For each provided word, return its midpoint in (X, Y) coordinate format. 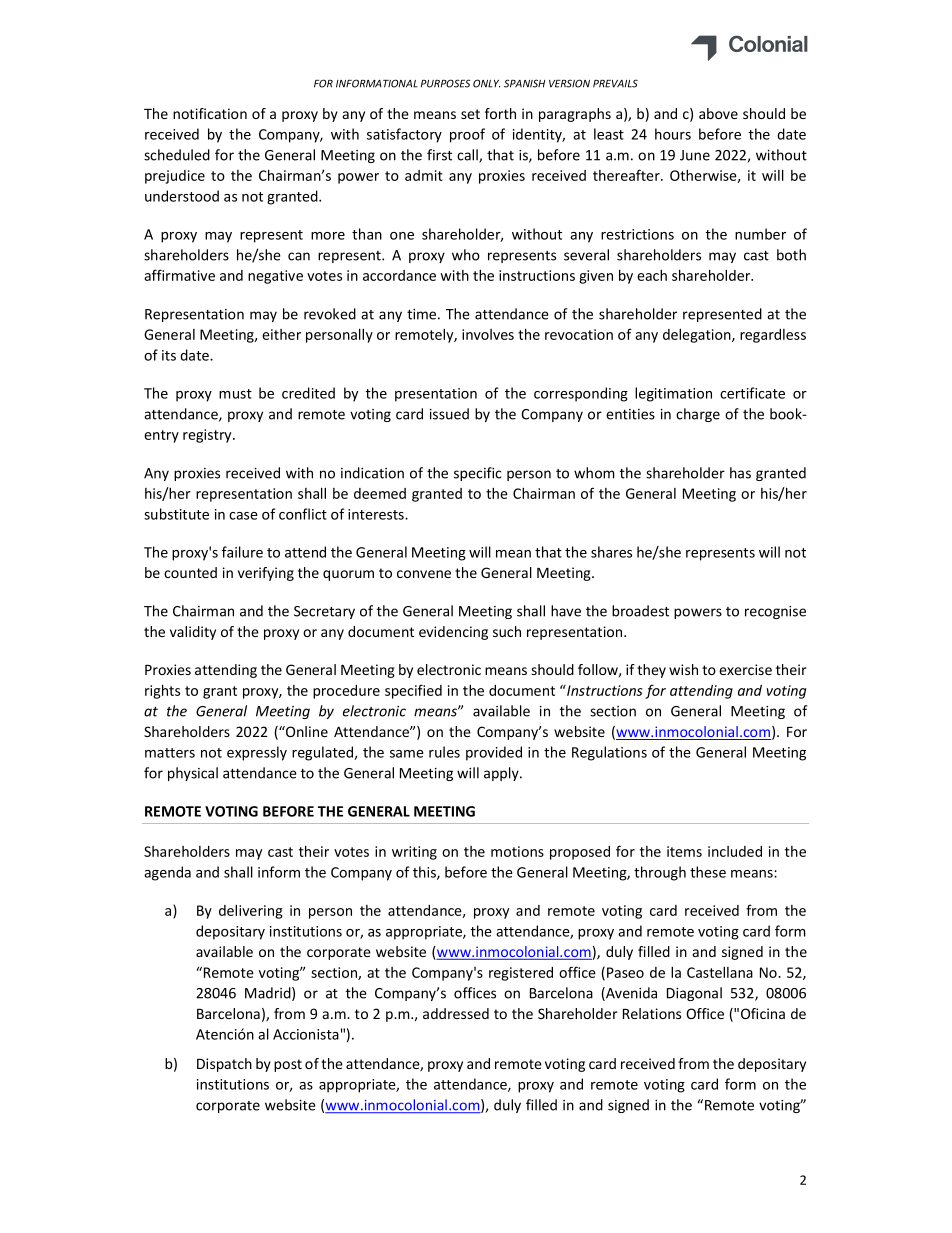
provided (494, 753)
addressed (456, 1013)
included (735, 851)
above (718, 113)
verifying (266, 574)
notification (210, 113)
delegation (698, 336)
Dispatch (224, 1065)
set (470, 114)
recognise (775, 612)
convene (424, 574)
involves (488, 334)
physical (193, 774)
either (281, 334)
